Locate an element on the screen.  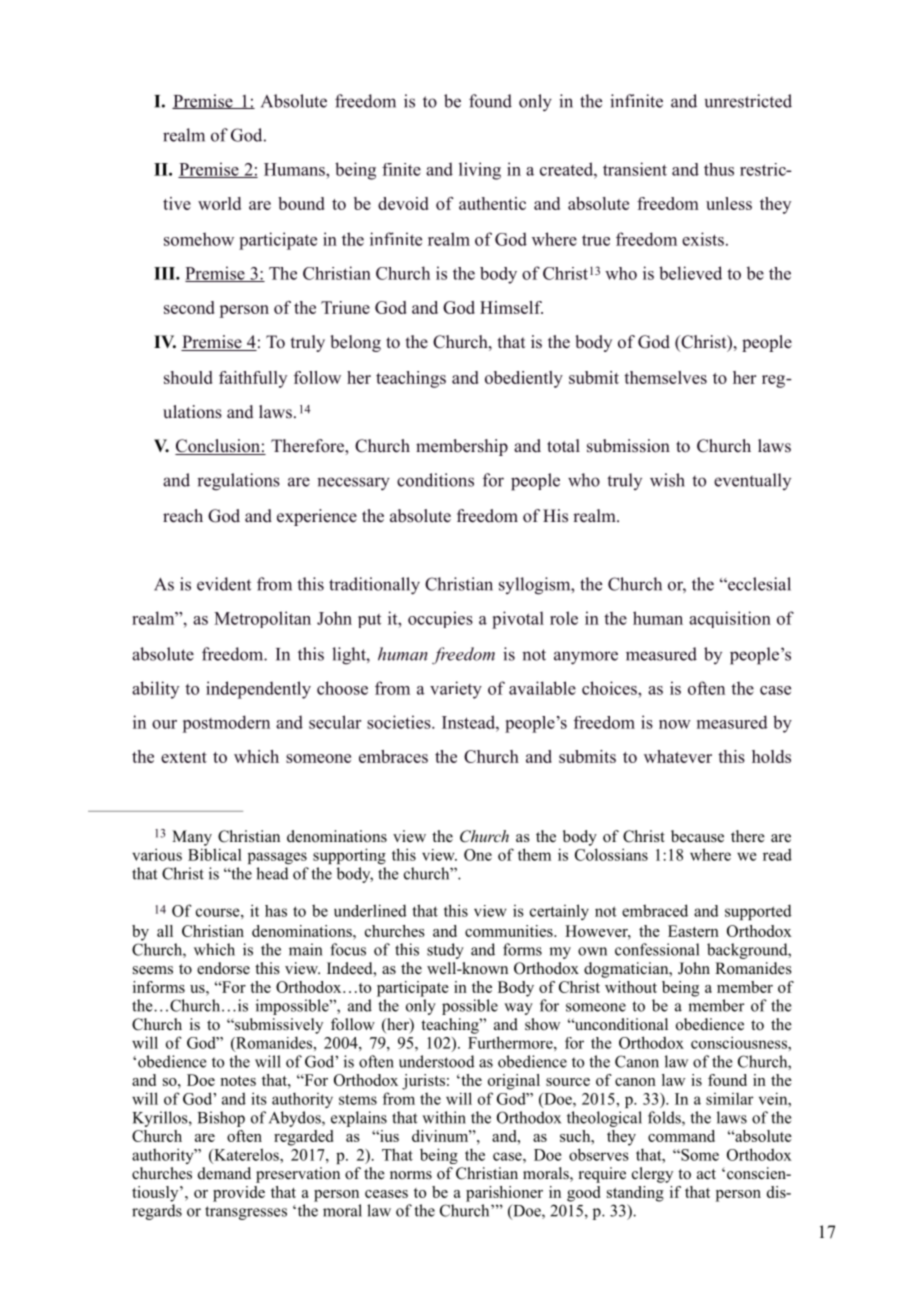
parishioner is located at coordinates (504, 1194).
